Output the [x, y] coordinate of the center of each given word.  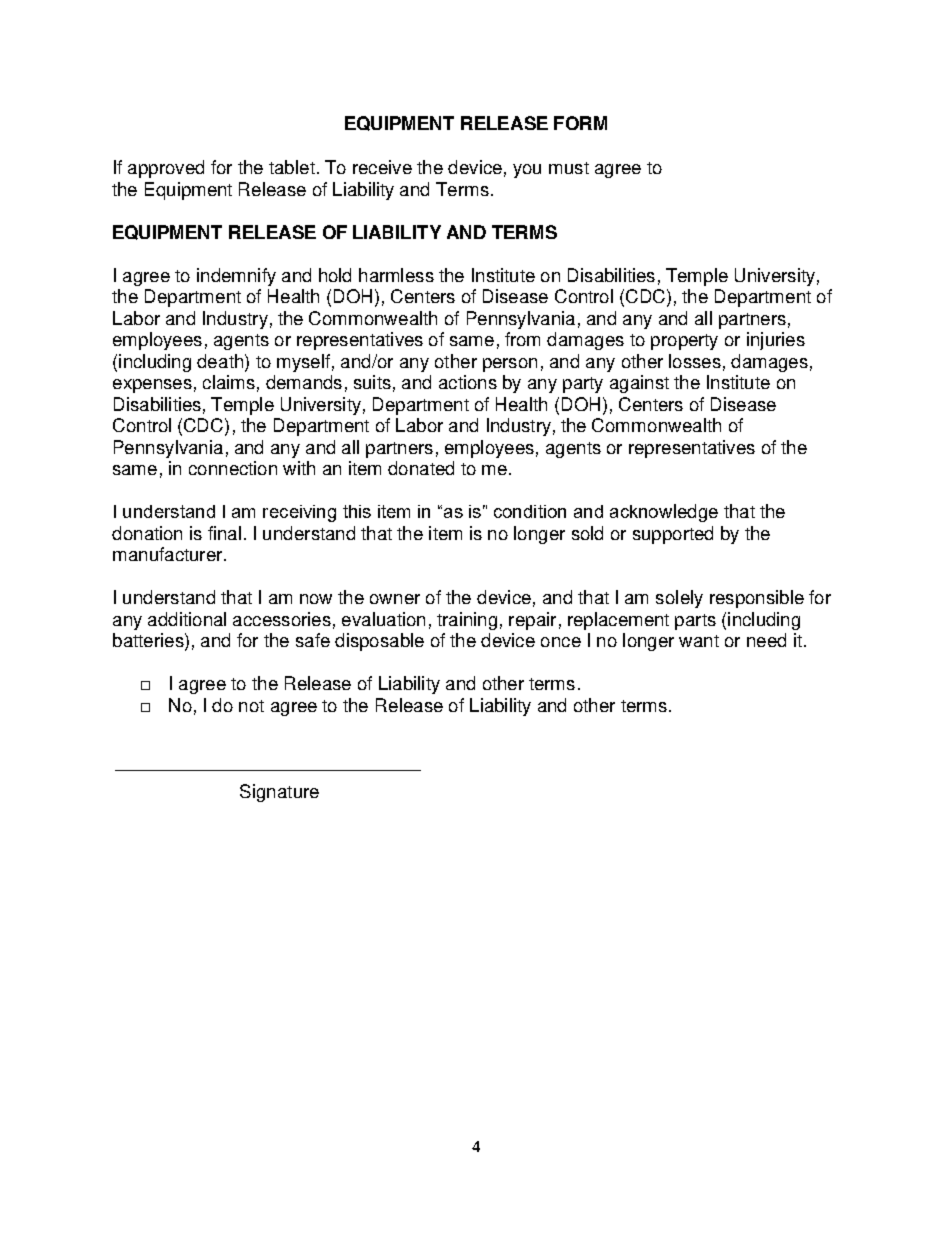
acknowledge [664, 513]
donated [421, 468]
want [699, 641]
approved [166, 169]
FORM [580, 123]
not [251, 706]
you [527, 171]
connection [233, 468]
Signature [279, 793]
